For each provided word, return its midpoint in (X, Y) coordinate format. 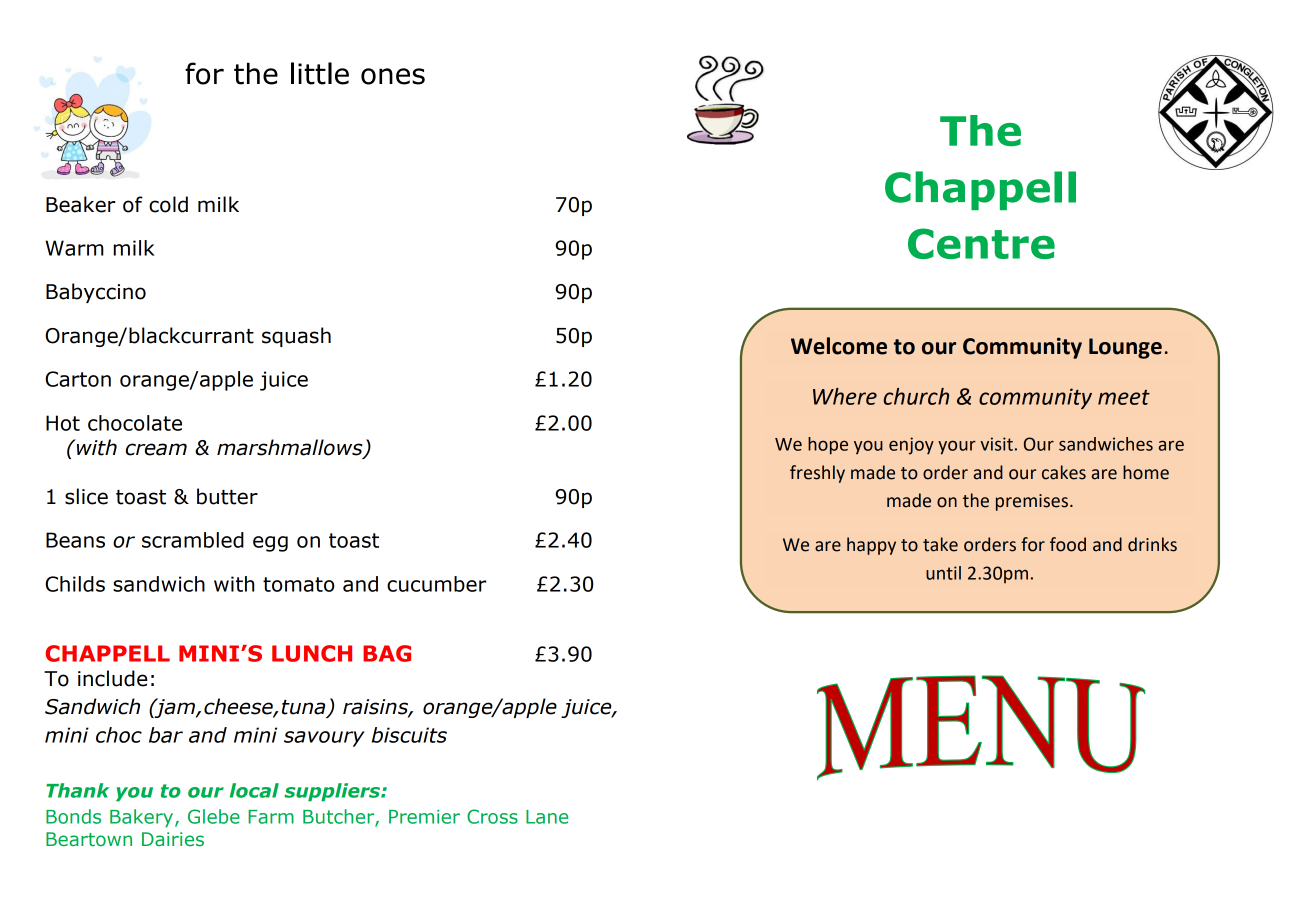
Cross (492, 816)
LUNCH (312, 653)
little (320, 73)
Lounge (1125, 348)
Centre (981, 243)
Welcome (839, 346)
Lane (547, 817)
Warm (74, 248)
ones (393, 76)
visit (996, 444)
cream (156, 449)
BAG (387, 653)
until (943, 573)
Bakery (143, 818)
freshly (817, 474)
